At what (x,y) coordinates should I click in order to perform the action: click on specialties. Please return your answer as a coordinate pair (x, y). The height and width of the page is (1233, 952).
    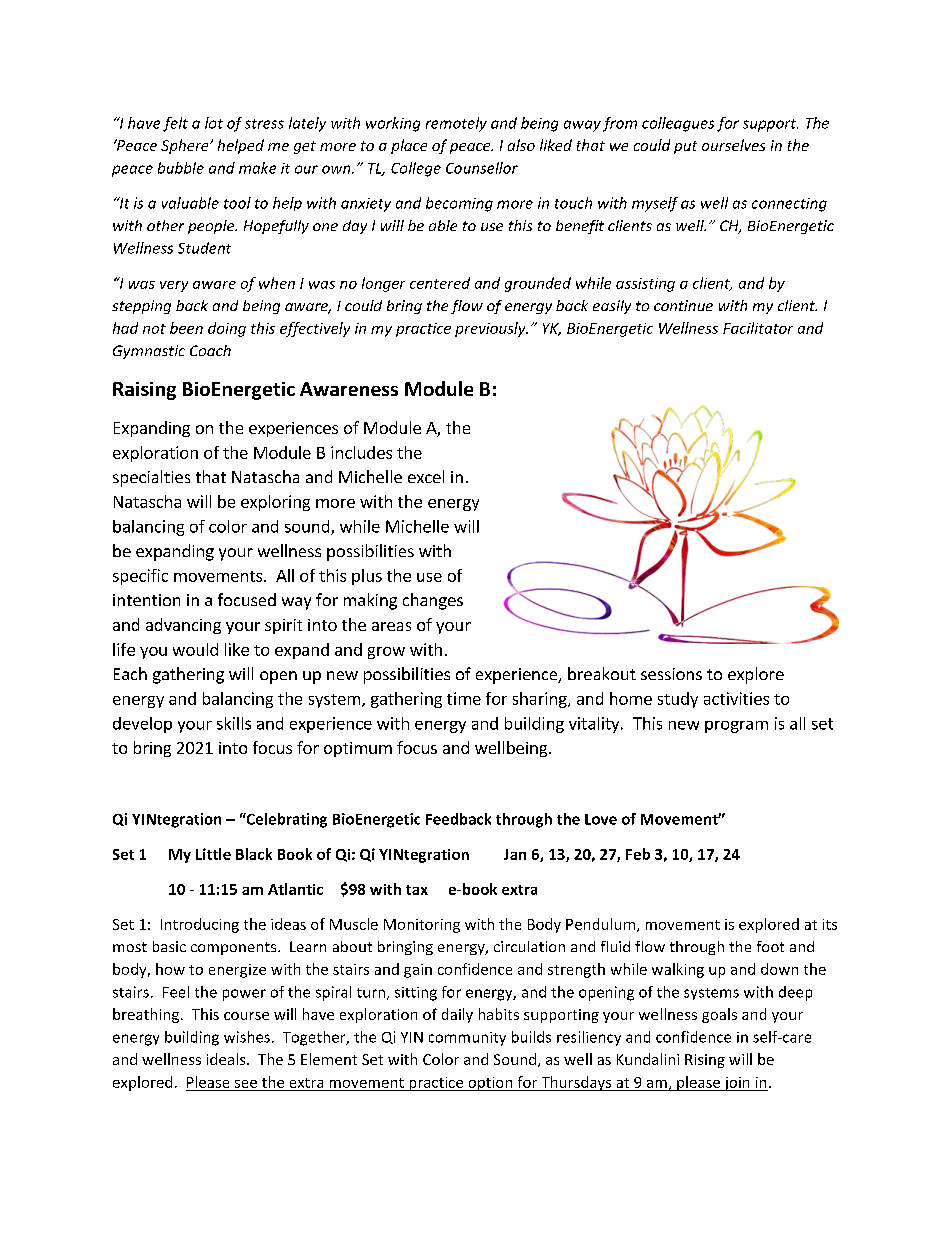
    Looking at the image, I should click on (151, 478).
